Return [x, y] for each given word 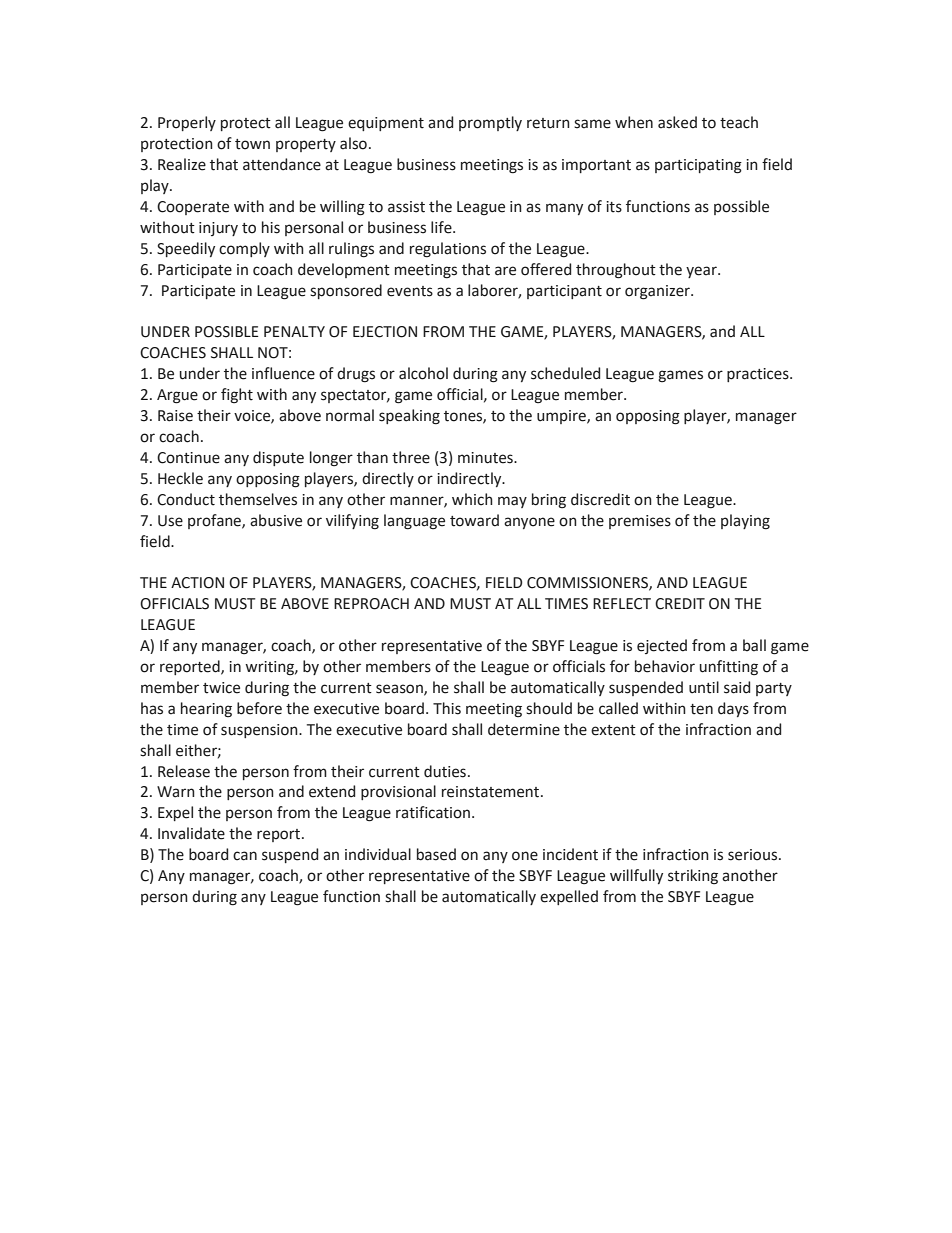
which [472, 499]
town [252, 144]
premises [640, 522]
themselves [258, 499]
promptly [490, 123]
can [245, 856]
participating [698, 166]
